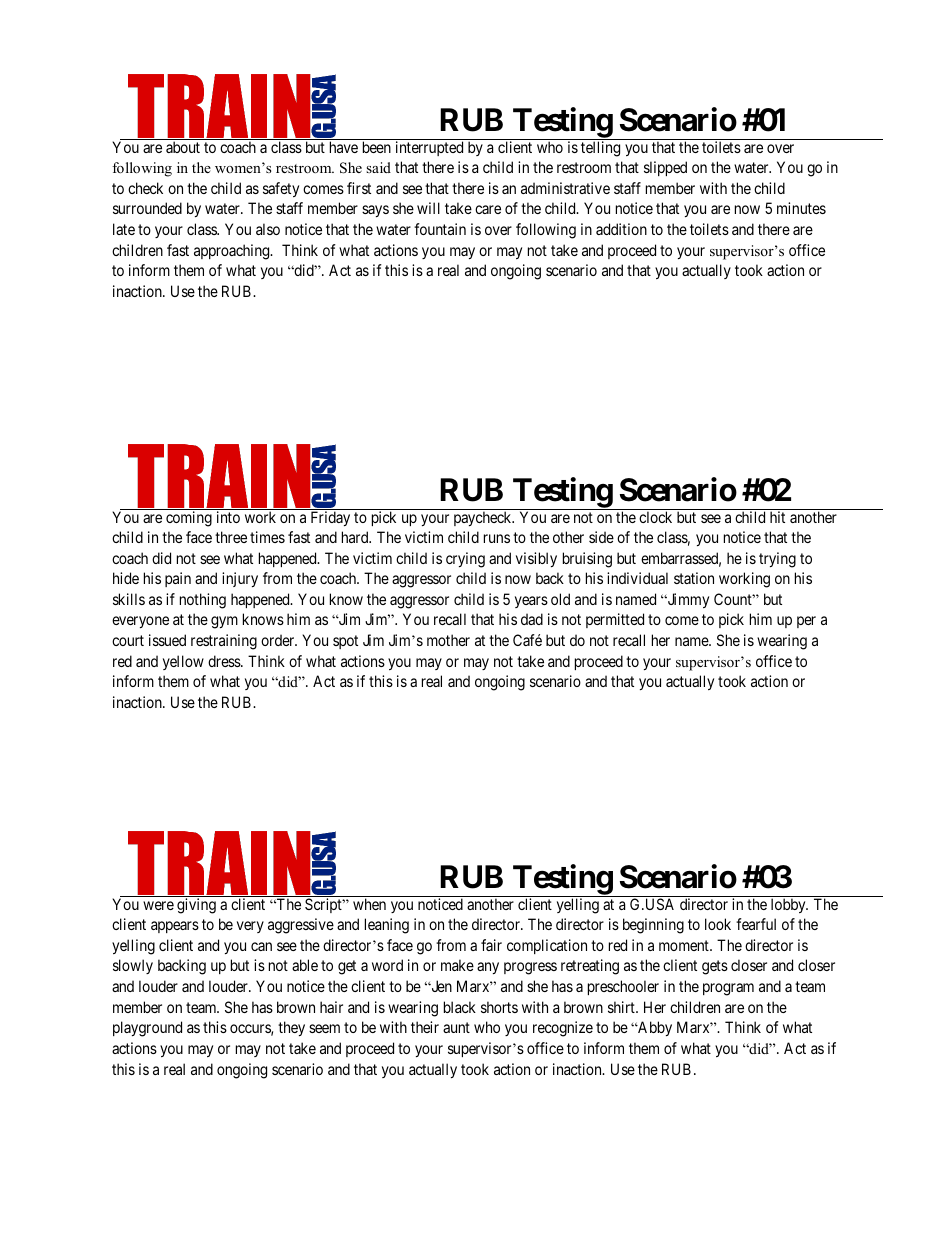 Image resolution: width=952 pixels, height=1233 pixels. I want to click on runs, so click(497, 538).
